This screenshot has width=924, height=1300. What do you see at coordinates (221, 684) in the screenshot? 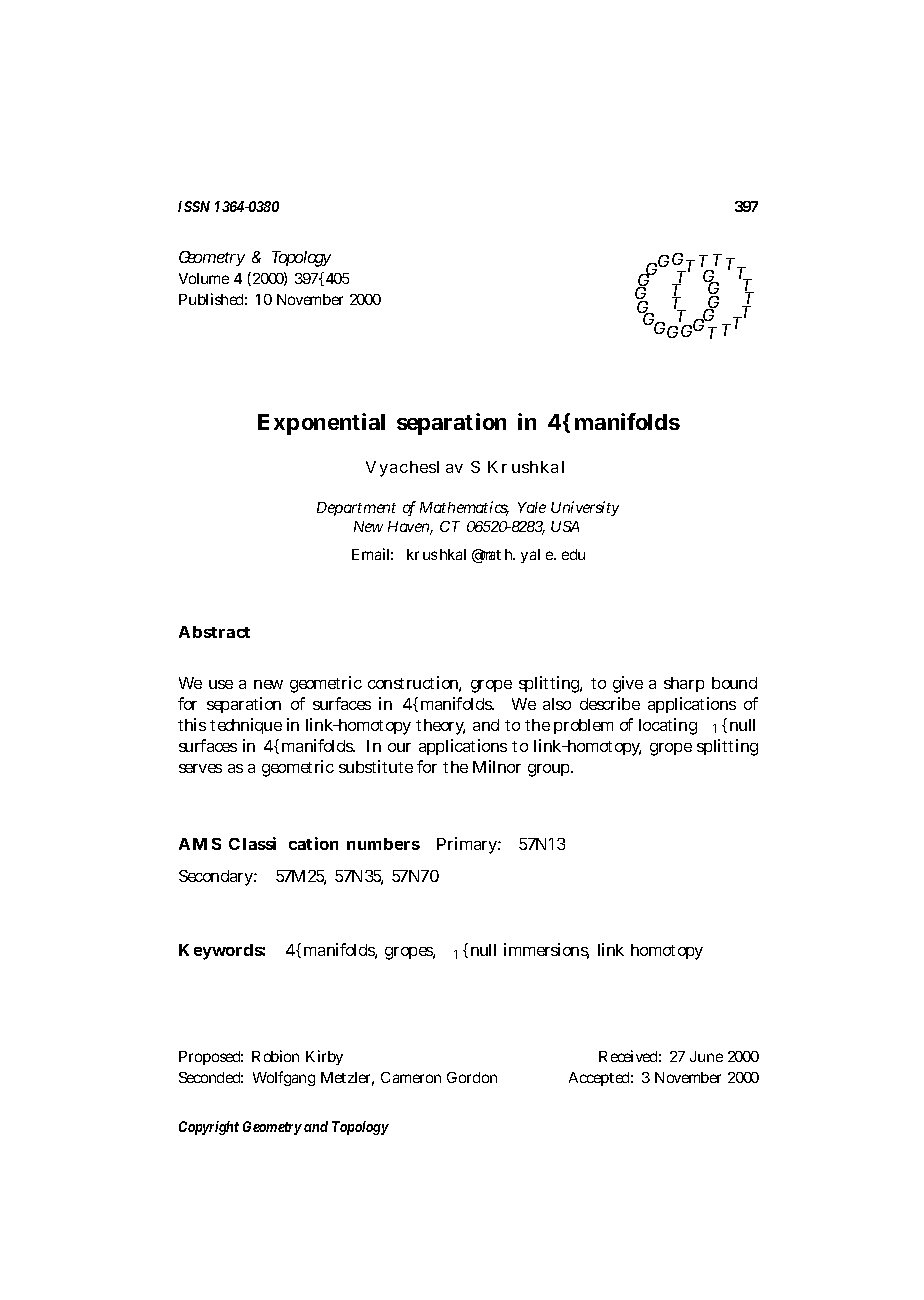
I see `use` at bounding box center [221, 684].
